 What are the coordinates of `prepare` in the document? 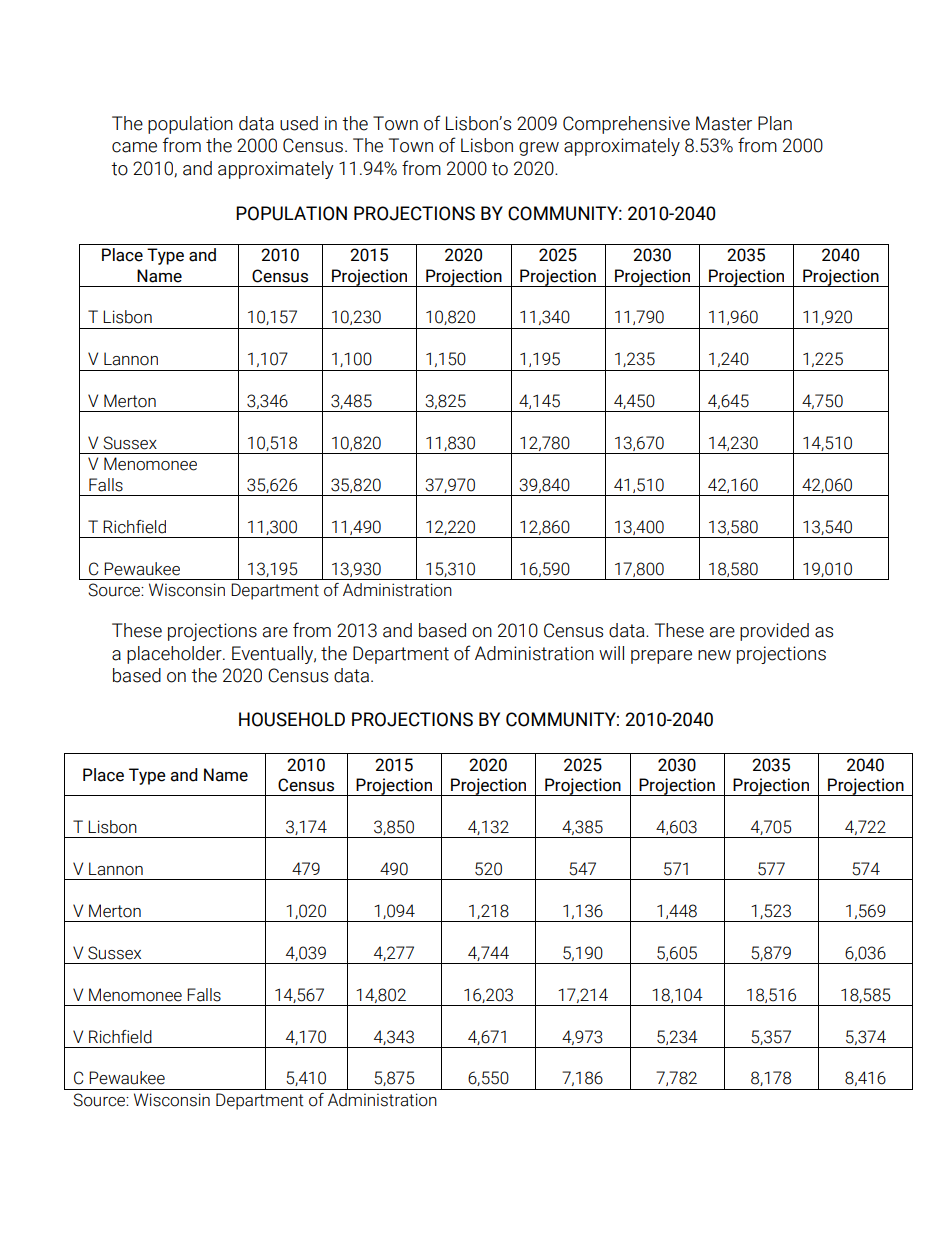 It's located at (661, 657).
